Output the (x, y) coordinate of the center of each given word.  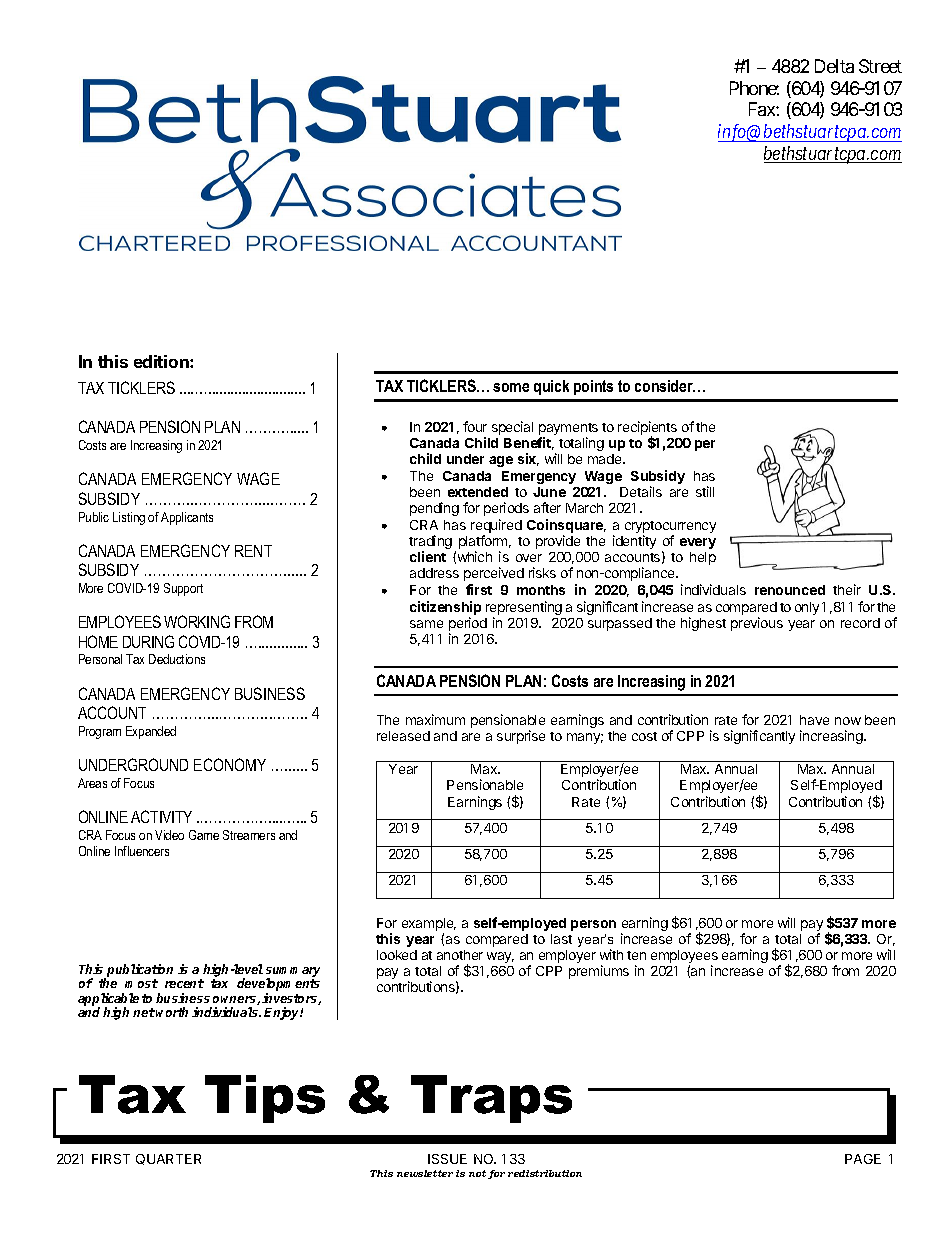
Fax (763, 109)
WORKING (197, 621)
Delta (834, 66)
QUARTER (168, 1159)
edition (162, 361)
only (807, 608)
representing (524, 609)
